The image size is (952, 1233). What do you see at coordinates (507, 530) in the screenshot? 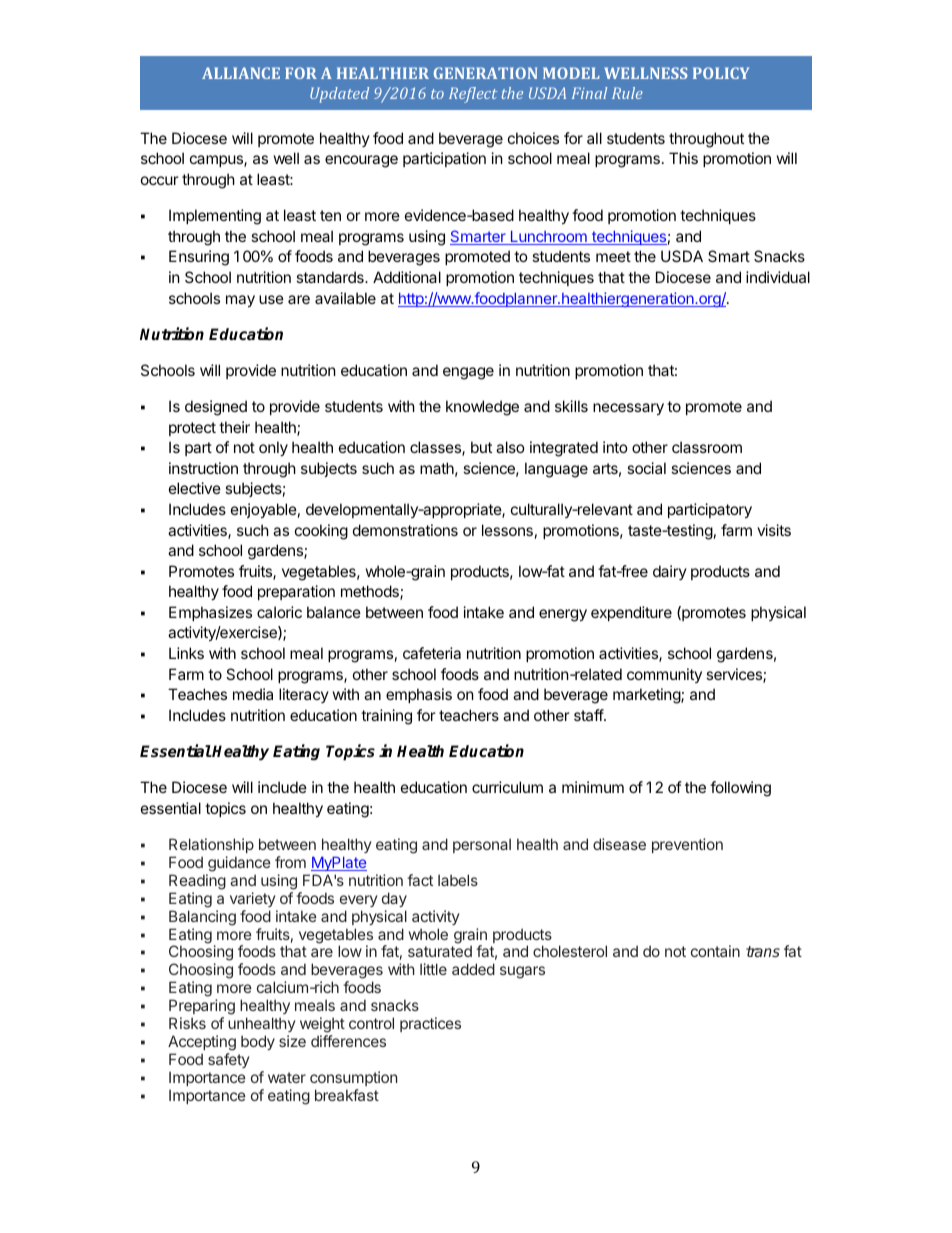
I see `lessons` at bounding box center [507, 530].
